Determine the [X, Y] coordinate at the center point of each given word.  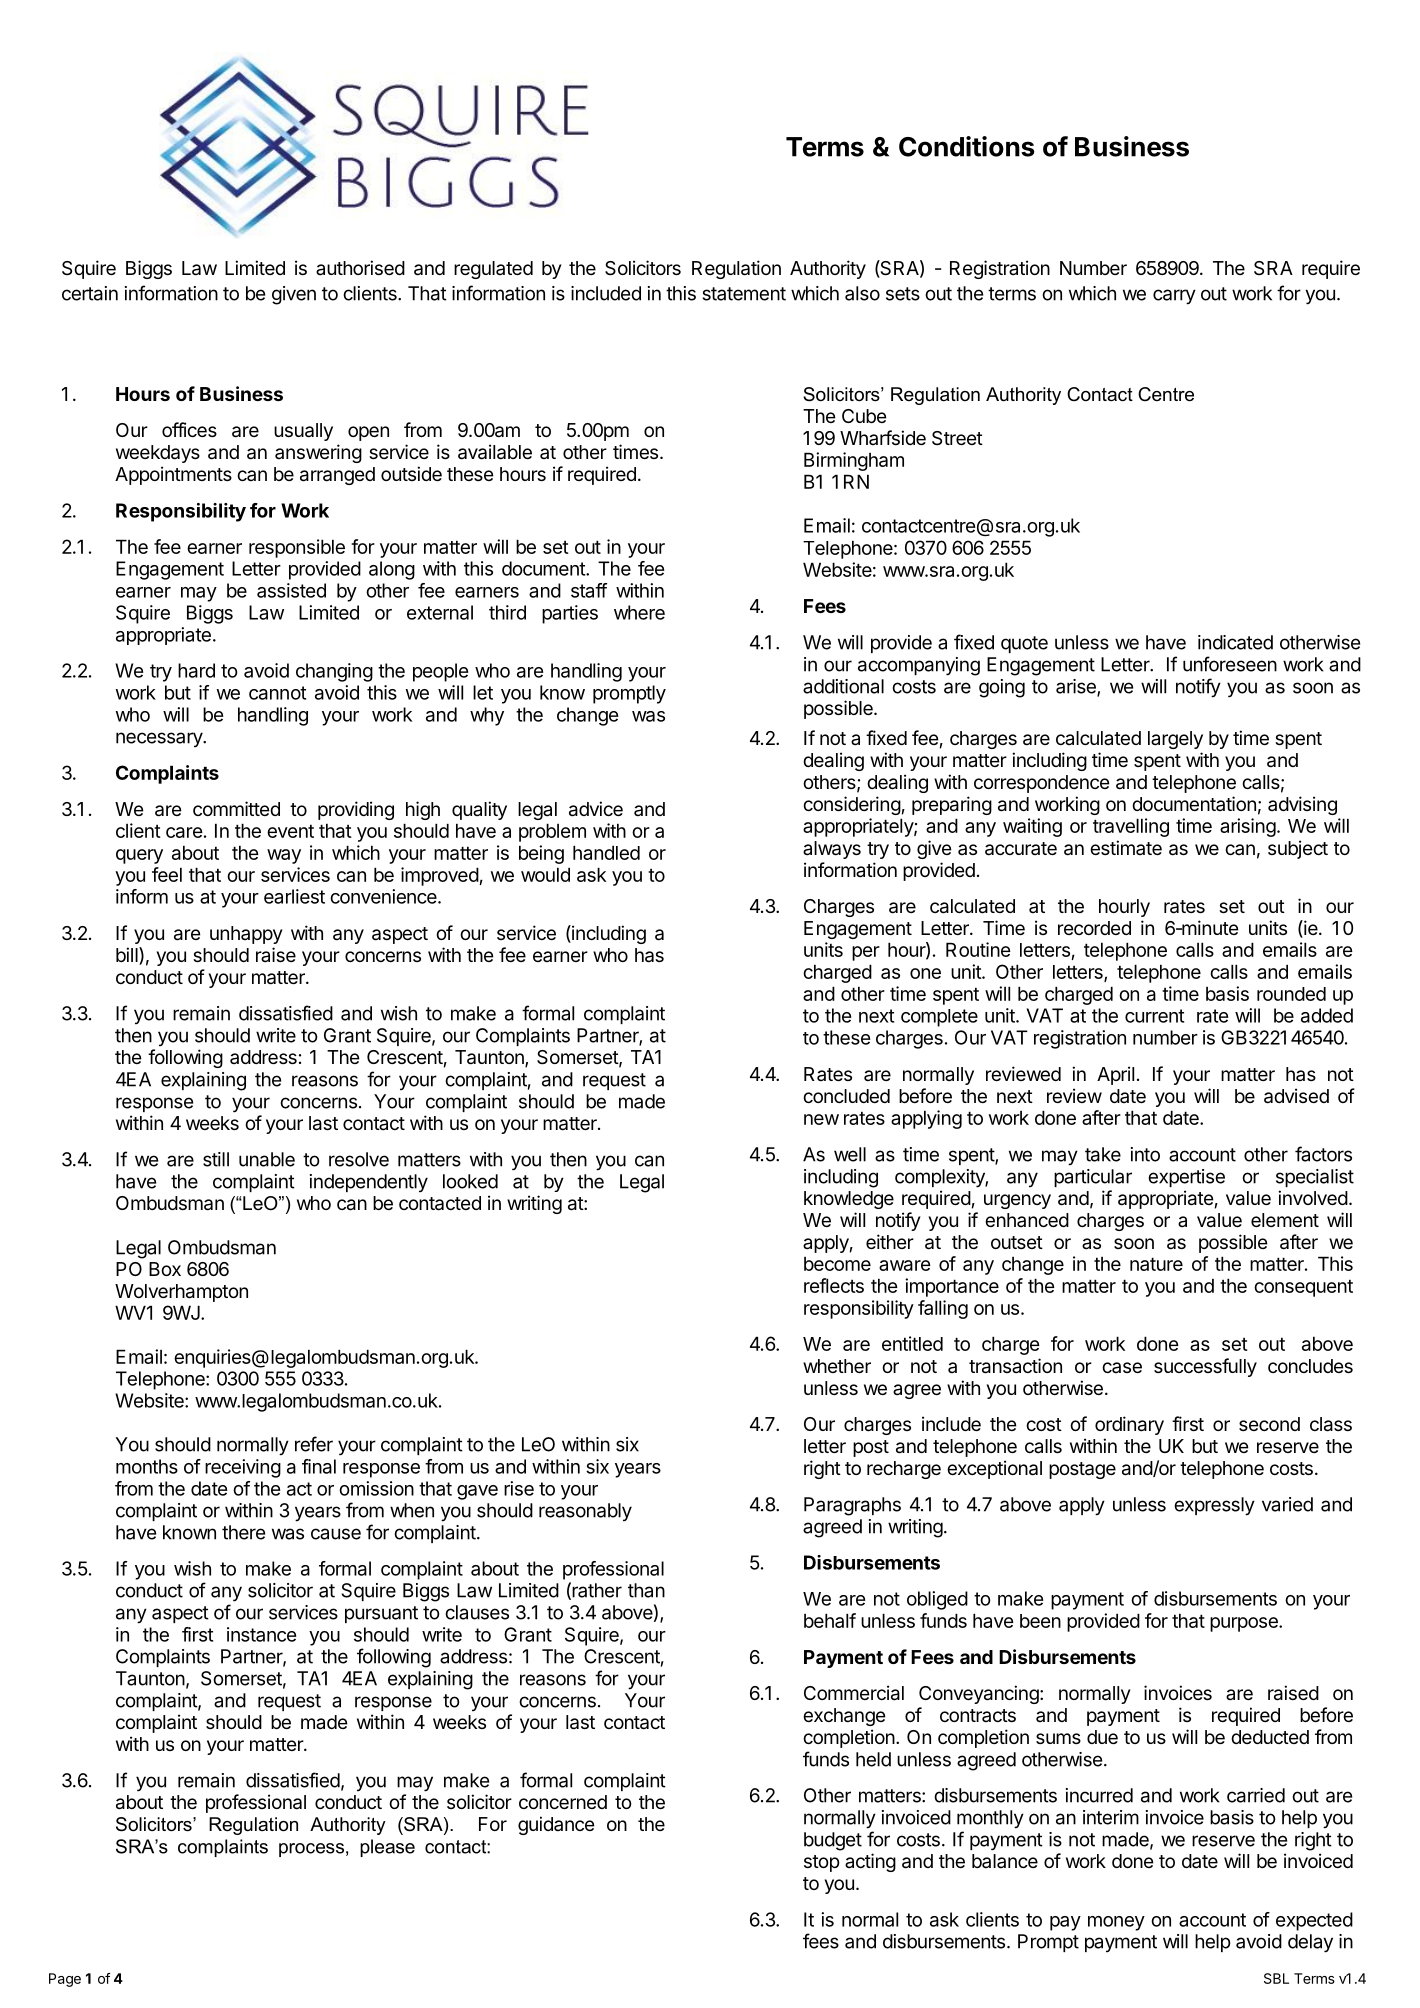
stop [822, 1863]
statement [744, 294]
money [1116, 1923]
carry [1174, 297]
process [311, 1850]
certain [90, 293]
